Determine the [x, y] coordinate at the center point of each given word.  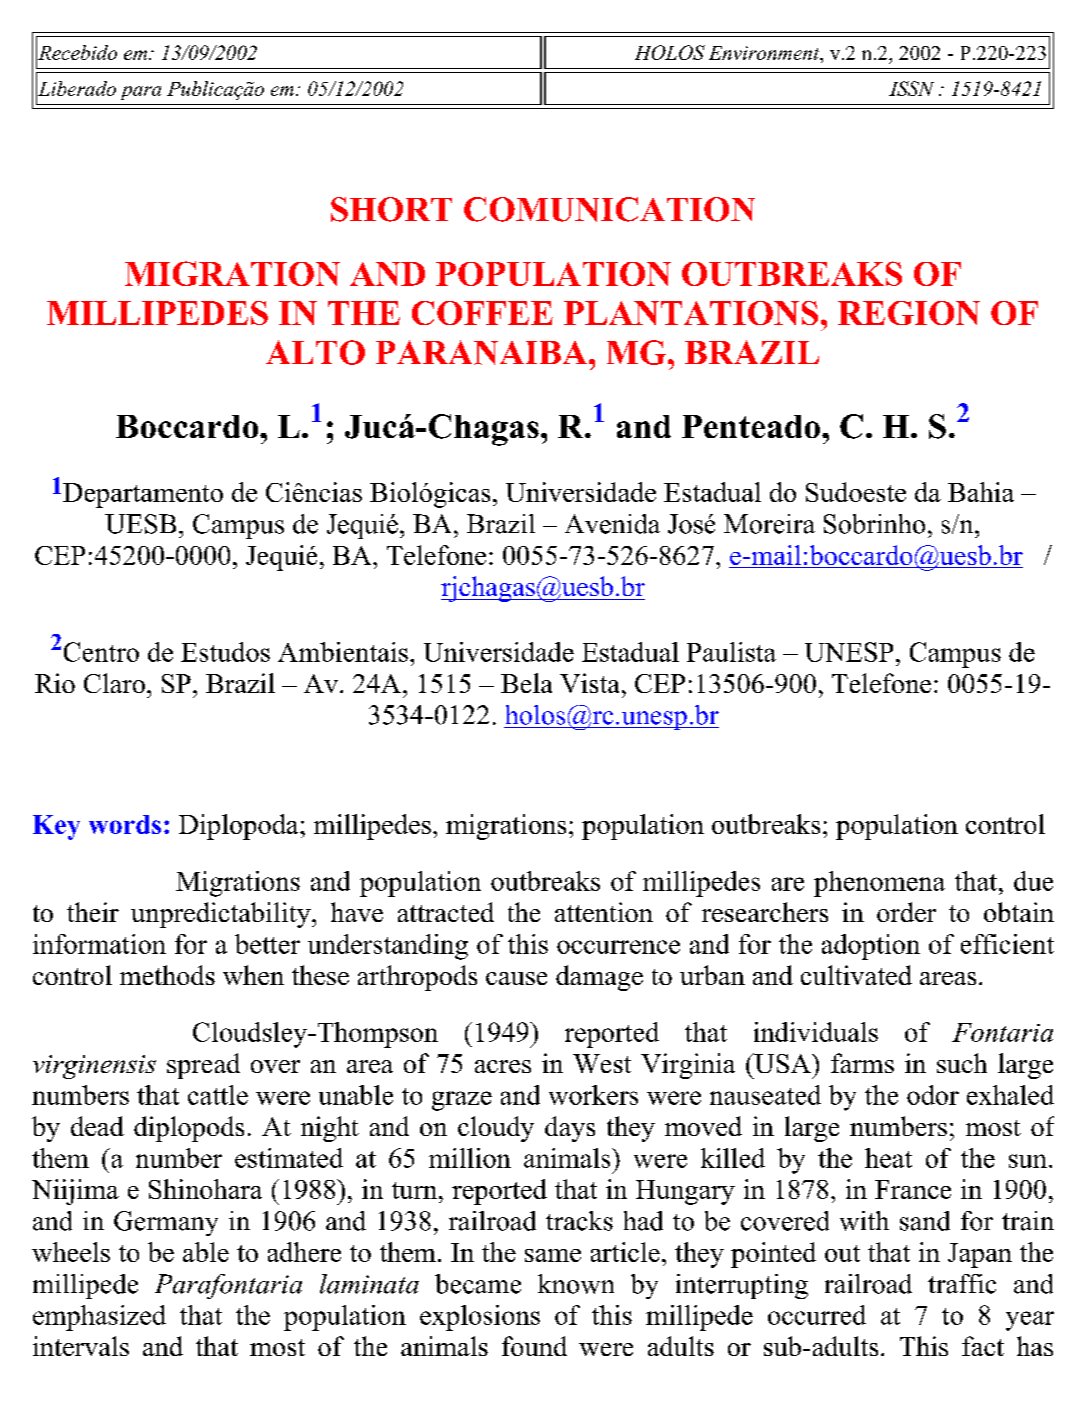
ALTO [315, 352]
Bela [526, 683]
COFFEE [482, 313]
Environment [765, 54]
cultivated [856, 975]
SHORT [391, 209]
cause [516, 978]
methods [167, 975]
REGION [909, 313]
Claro [114, 683]
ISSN [911, 88]
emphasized [99, 1318]
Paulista [731, 652]
